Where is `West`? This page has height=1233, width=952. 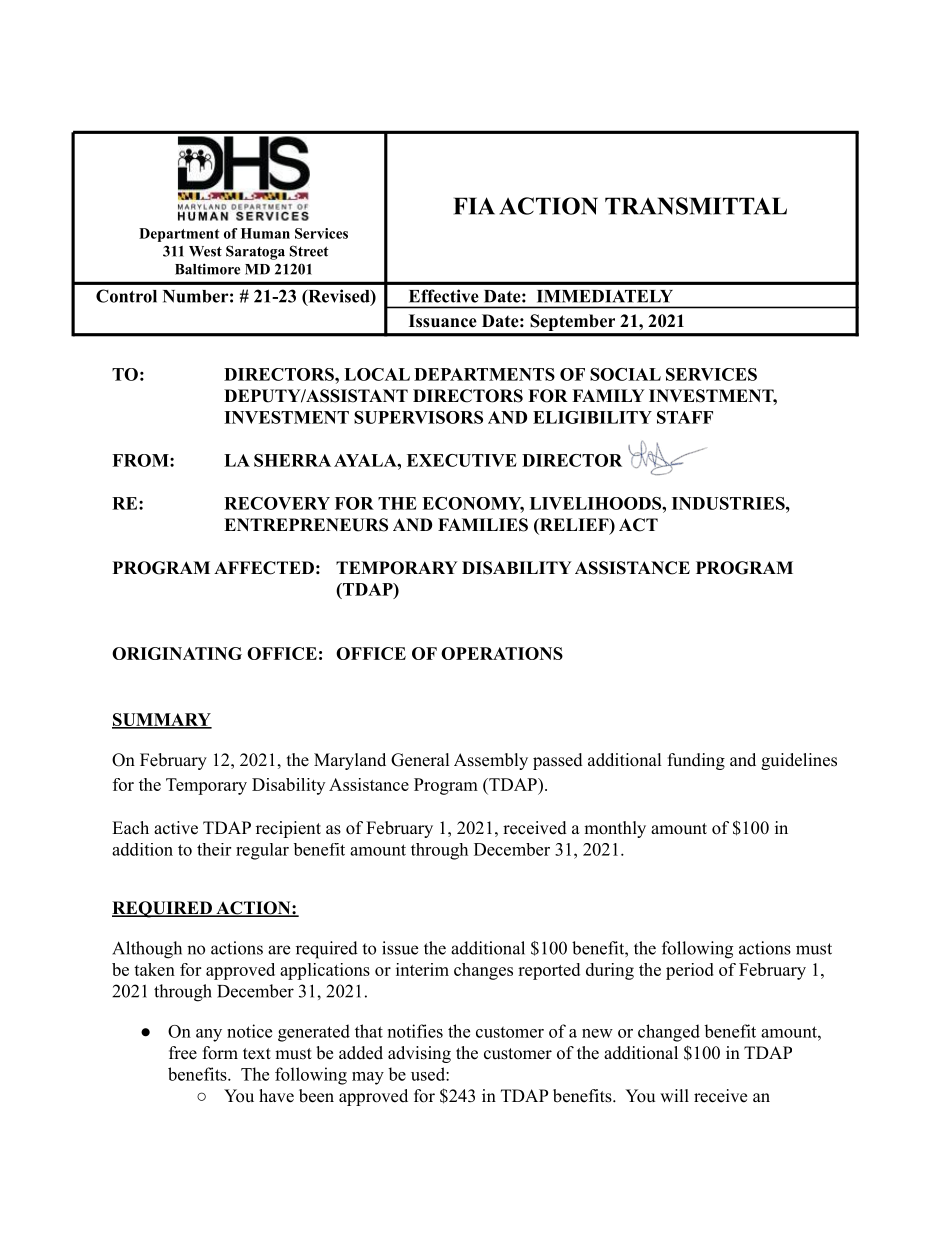
West is located at coordinates (205, 251).
